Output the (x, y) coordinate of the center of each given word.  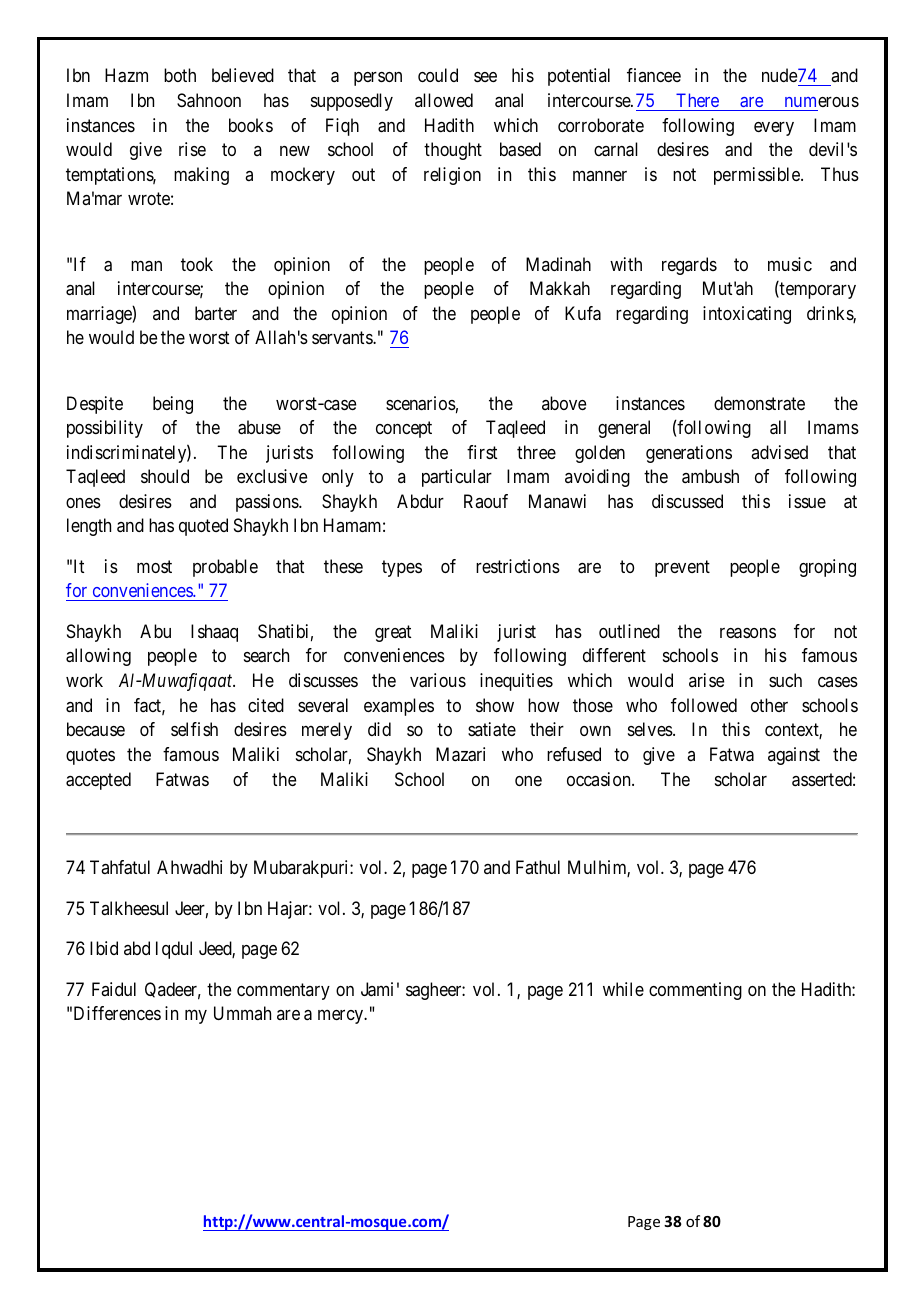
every (774, 129)
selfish (194, 729)
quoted (203, 527)
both (180, 75)
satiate (492, 729)
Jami (377, 989)
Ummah (242, 1013)
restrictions (518, 566)
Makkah (560, 288)
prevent (682, 568)
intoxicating (747, 315)
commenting (695, 991)
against (794, 756)
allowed (444, 100)
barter (216, 313)
